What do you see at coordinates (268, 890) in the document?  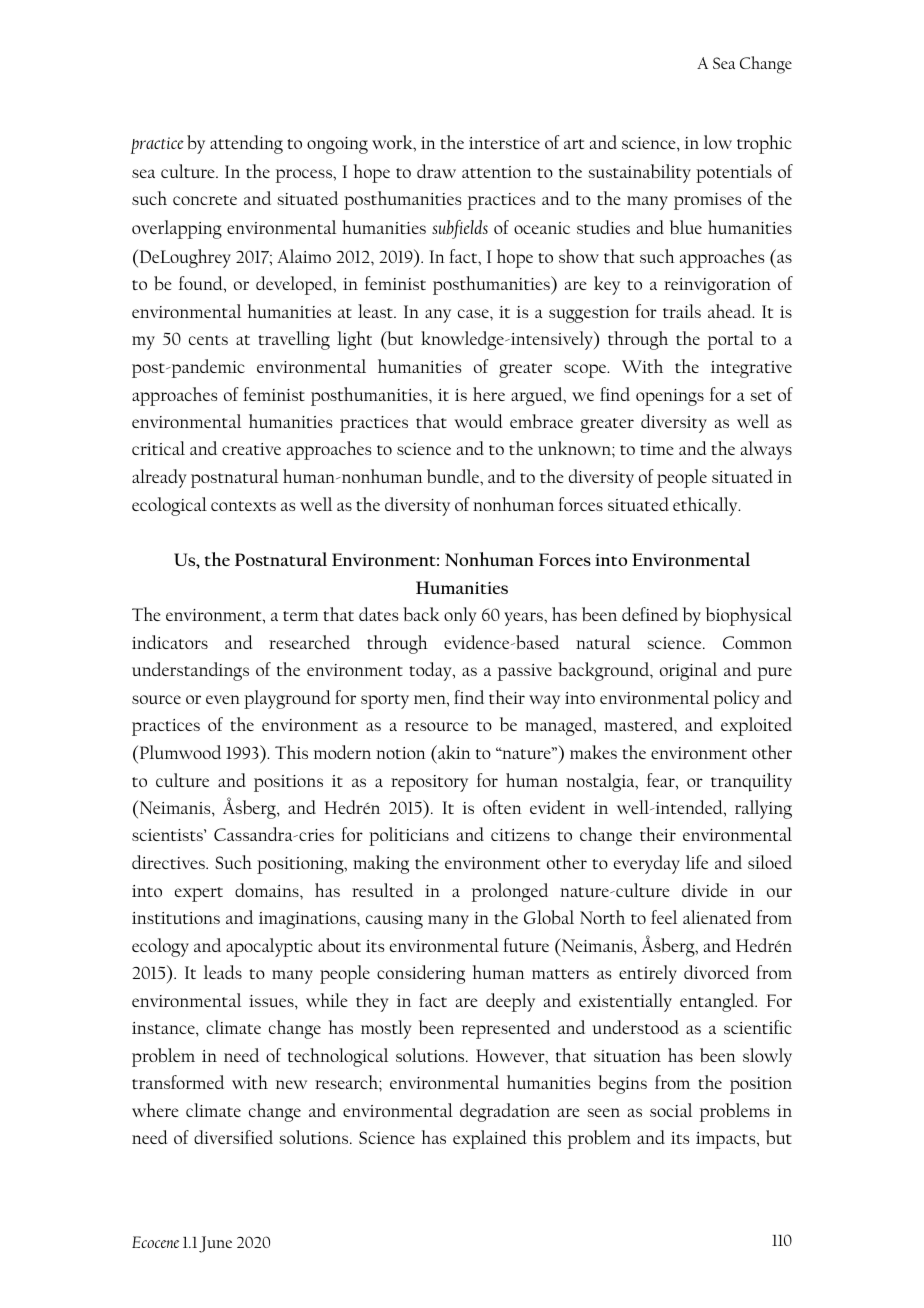 I see `domains` at bounding box center [268, 890].
